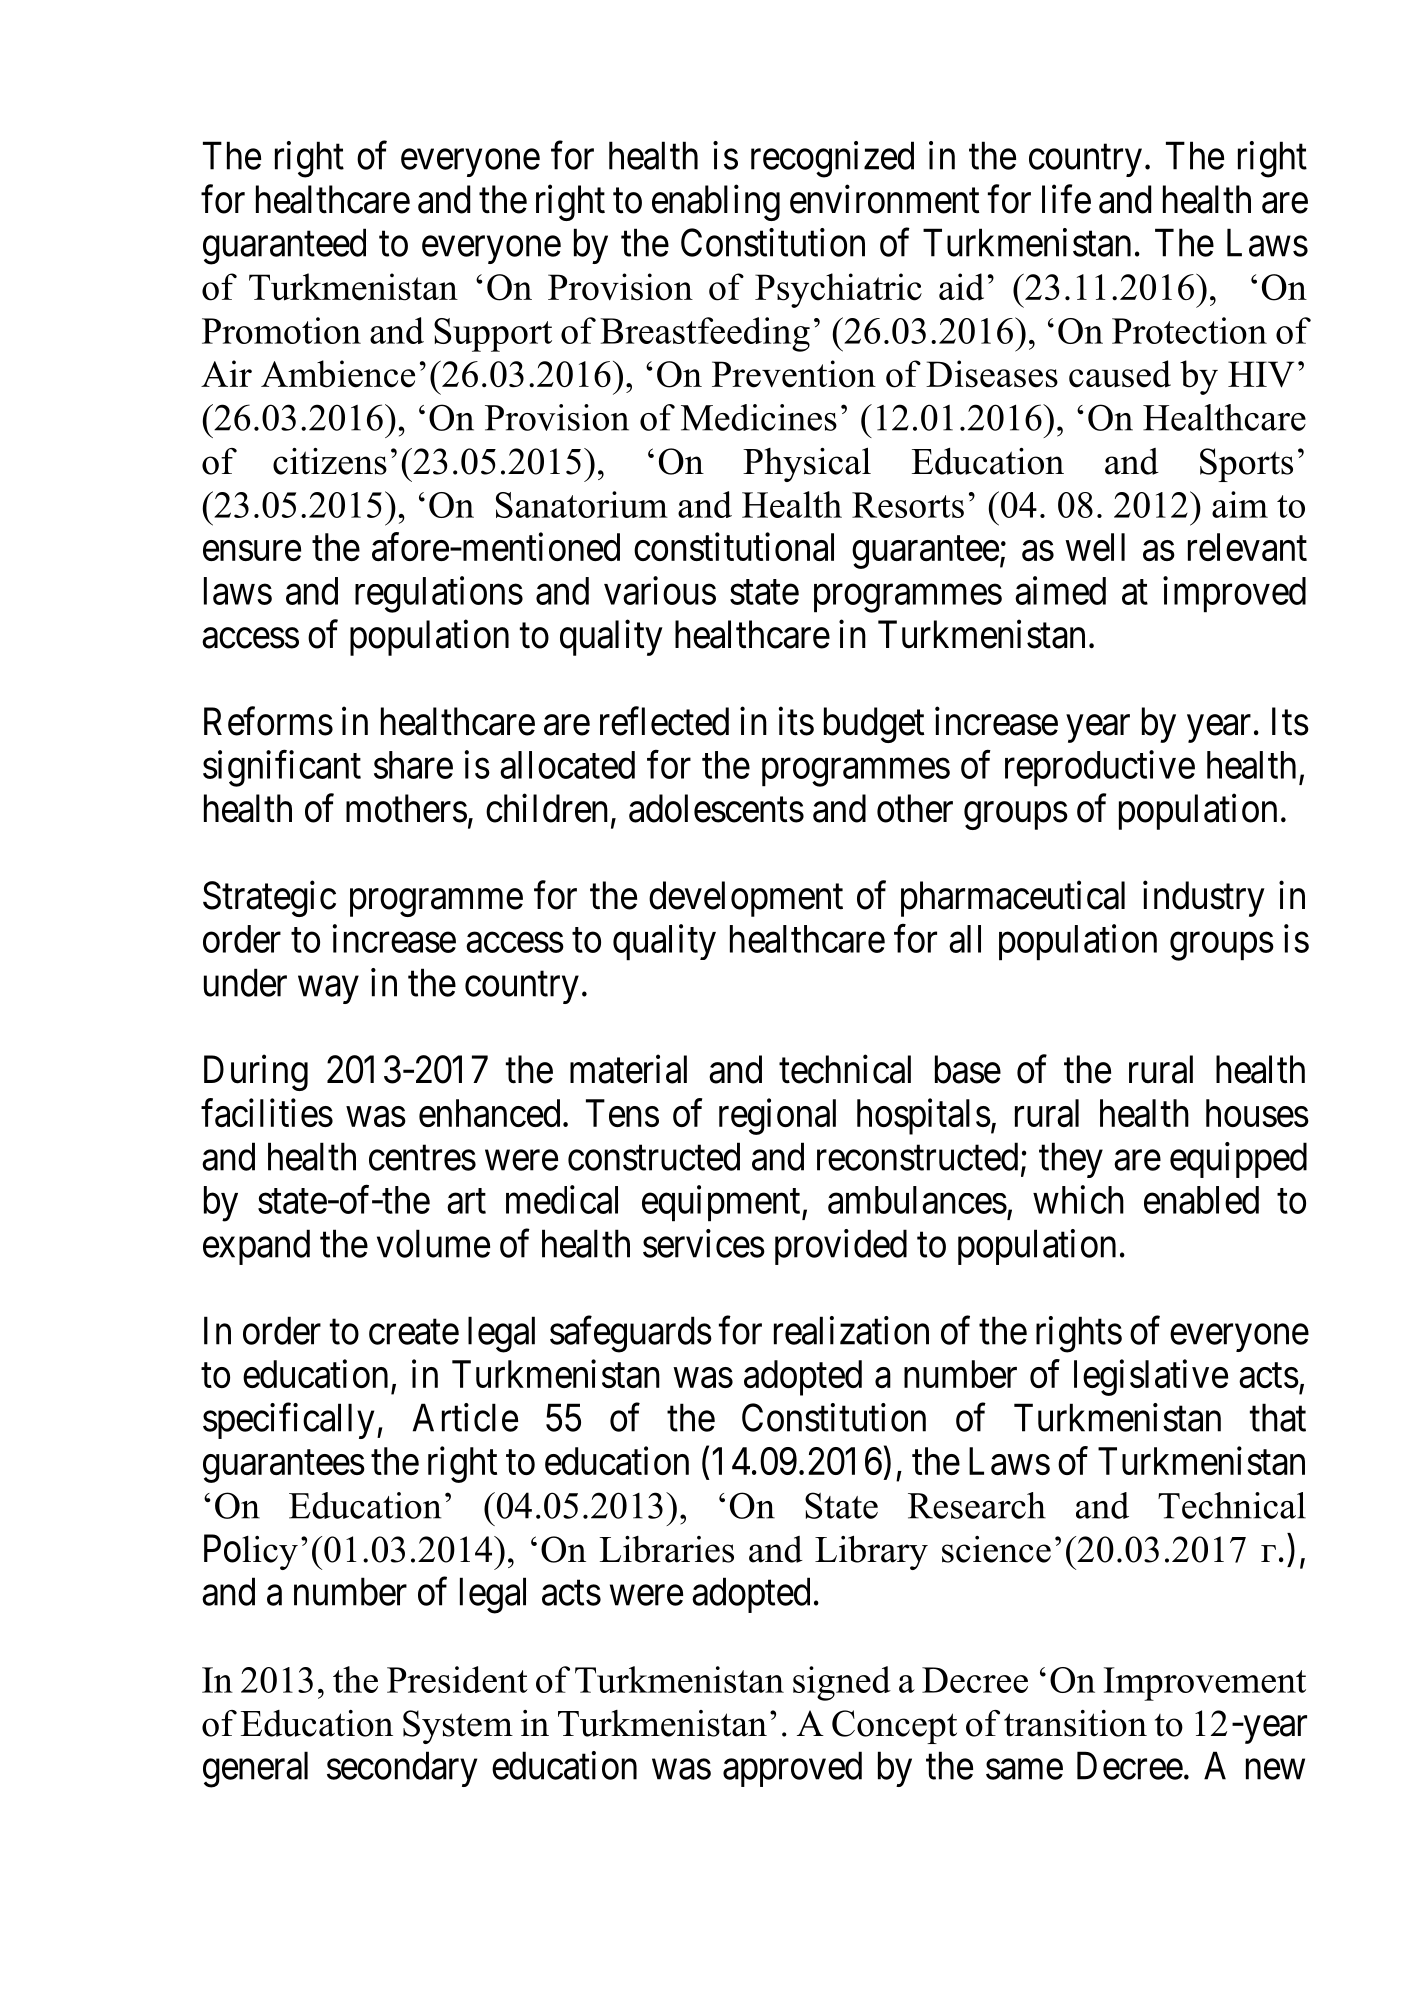 The width and height of the screenshot is (1408, 1991). Describe the element at coordinates (792, 1769) in the screenshot. I see `approved` at that location.
